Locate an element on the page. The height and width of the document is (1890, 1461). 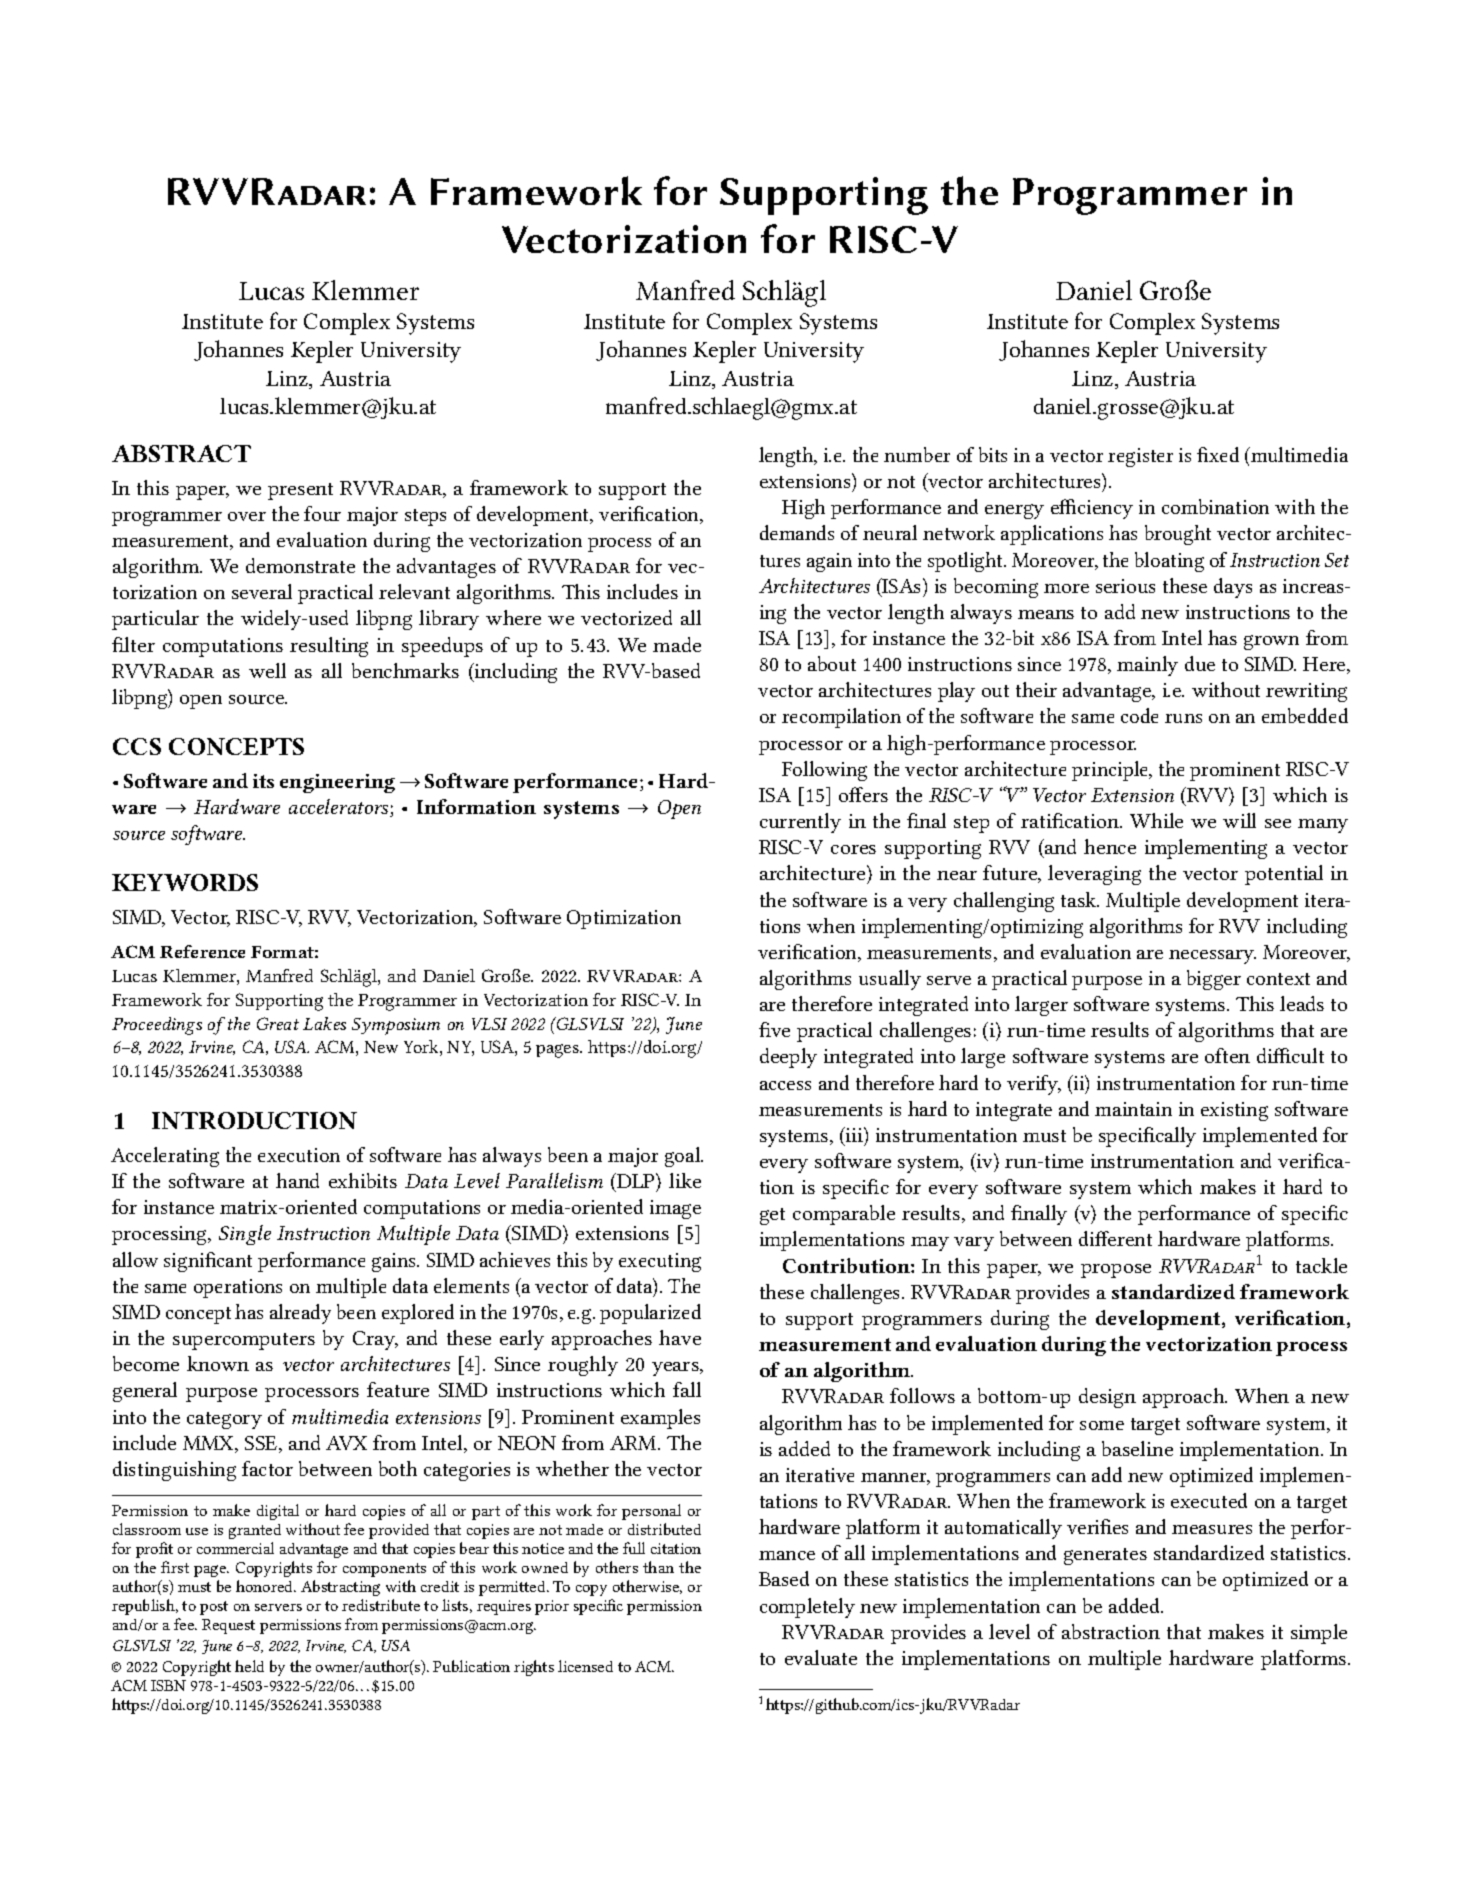
demands is located at coordinates (797, 532).
